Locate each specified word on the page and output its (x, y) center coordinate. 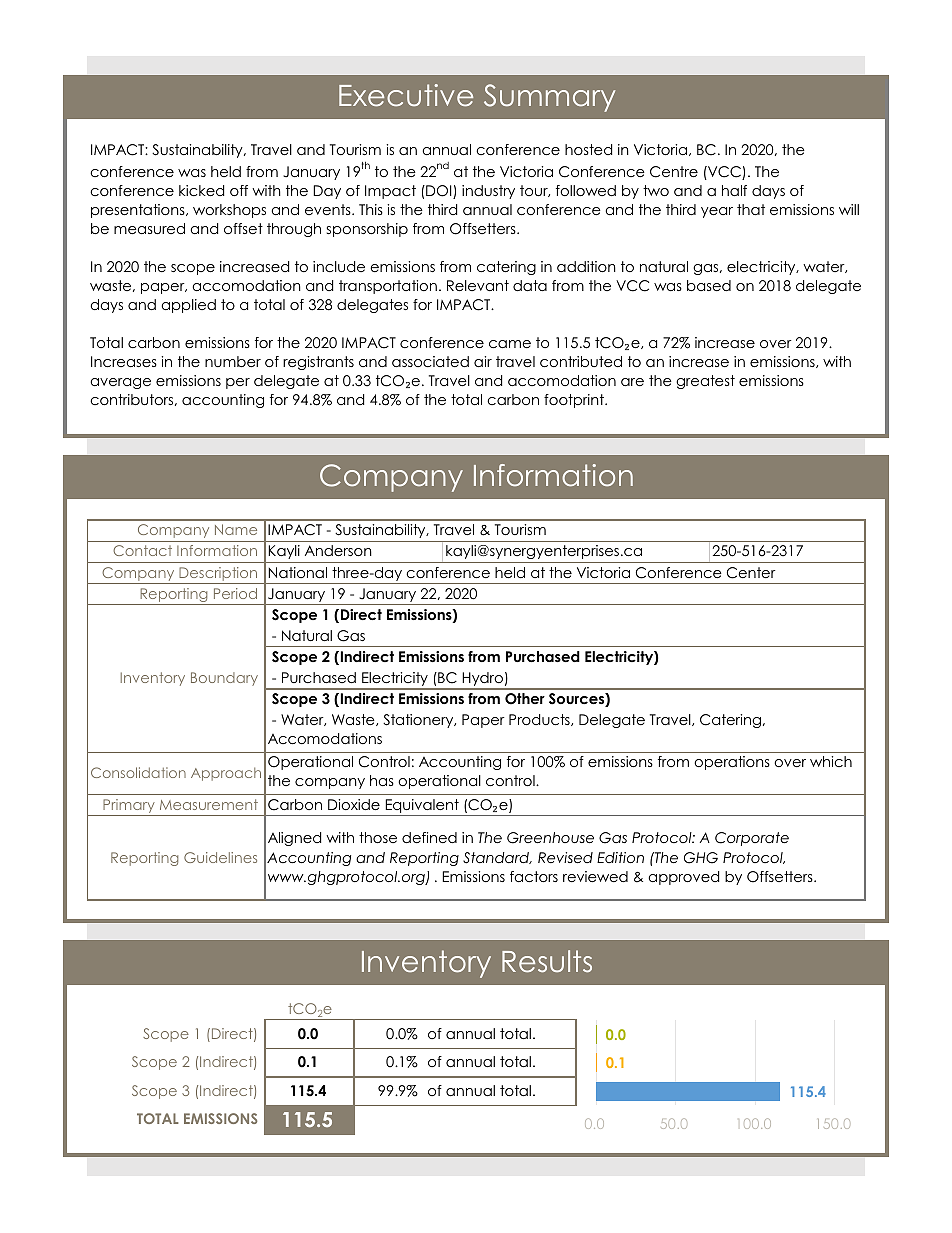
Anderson (338, 550)
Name (236, 529)
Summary (550, 98)
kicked (201, 190)
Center (751, 573)
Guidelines (220, 857)
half (734, 190)
